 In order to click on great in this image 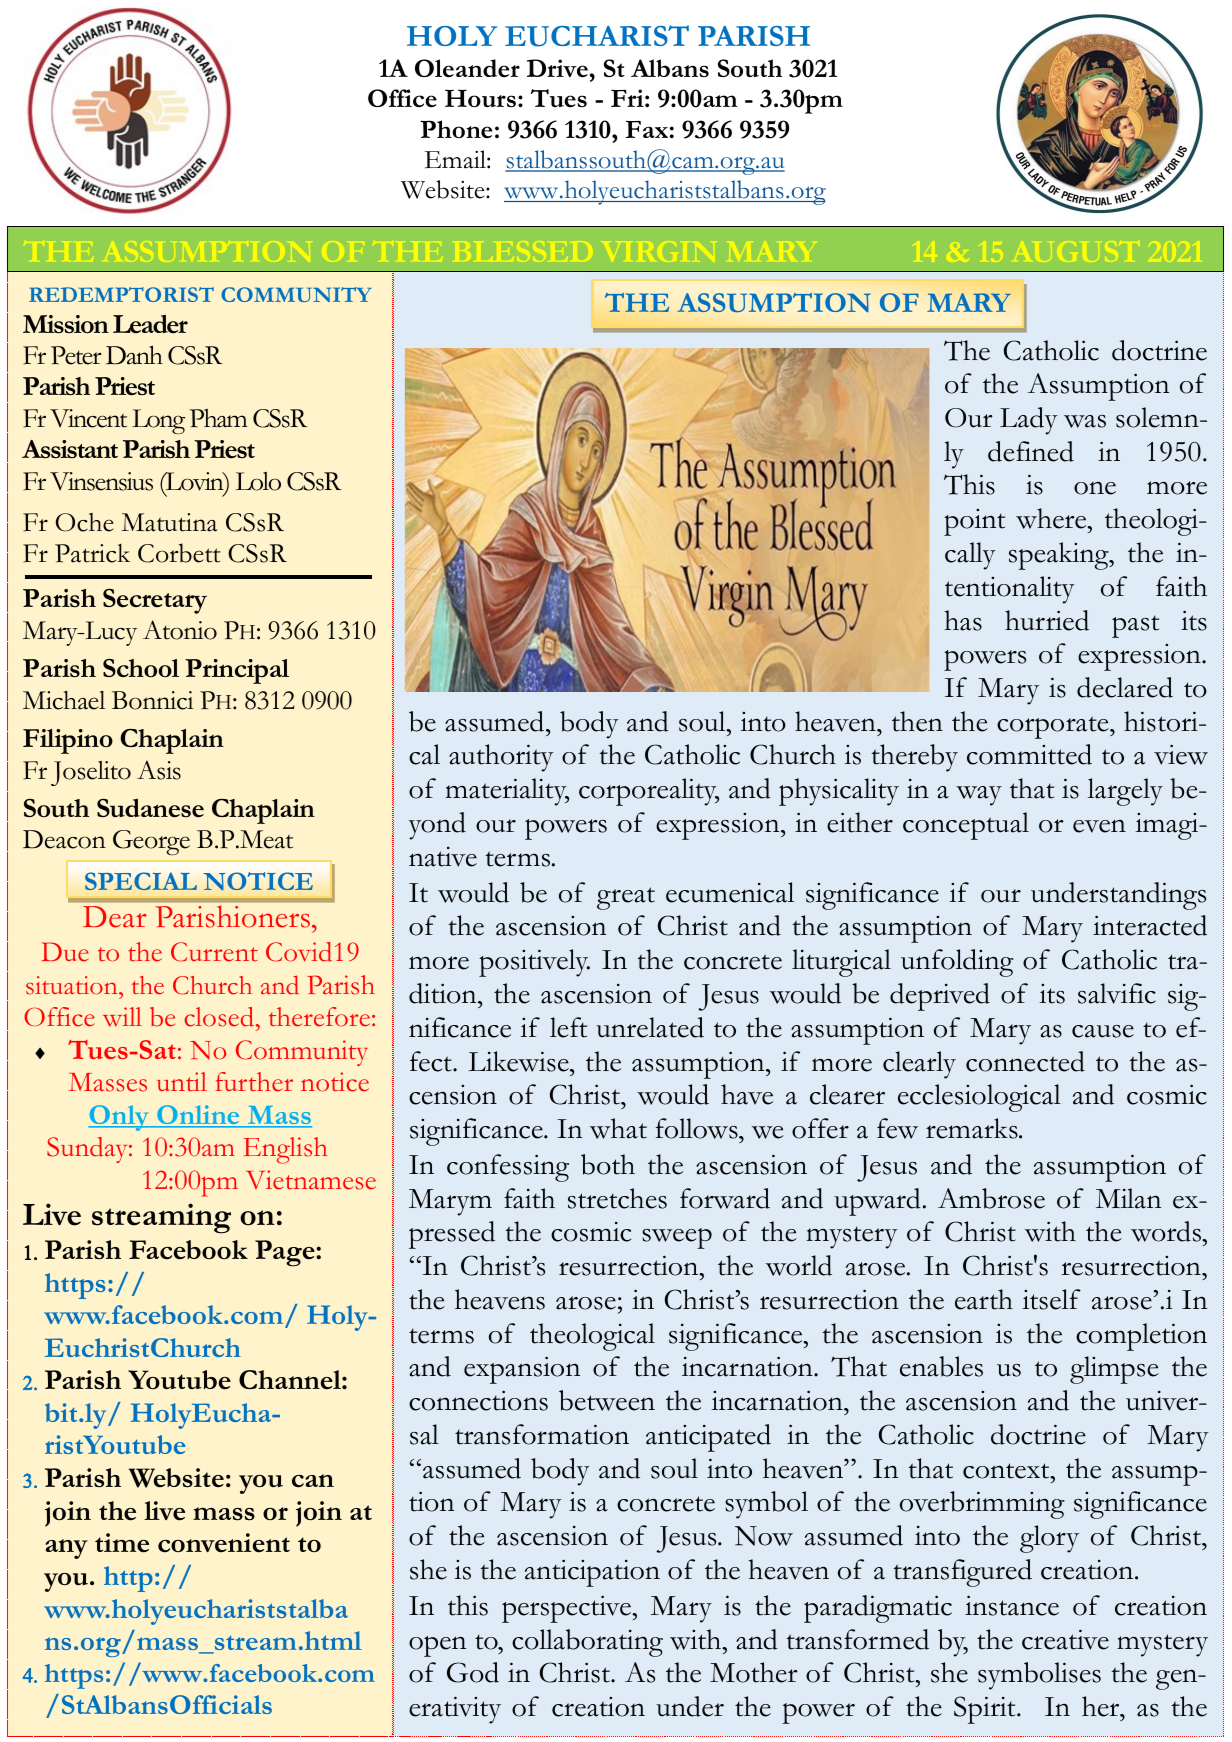, I will do `click(626, 898)`.
